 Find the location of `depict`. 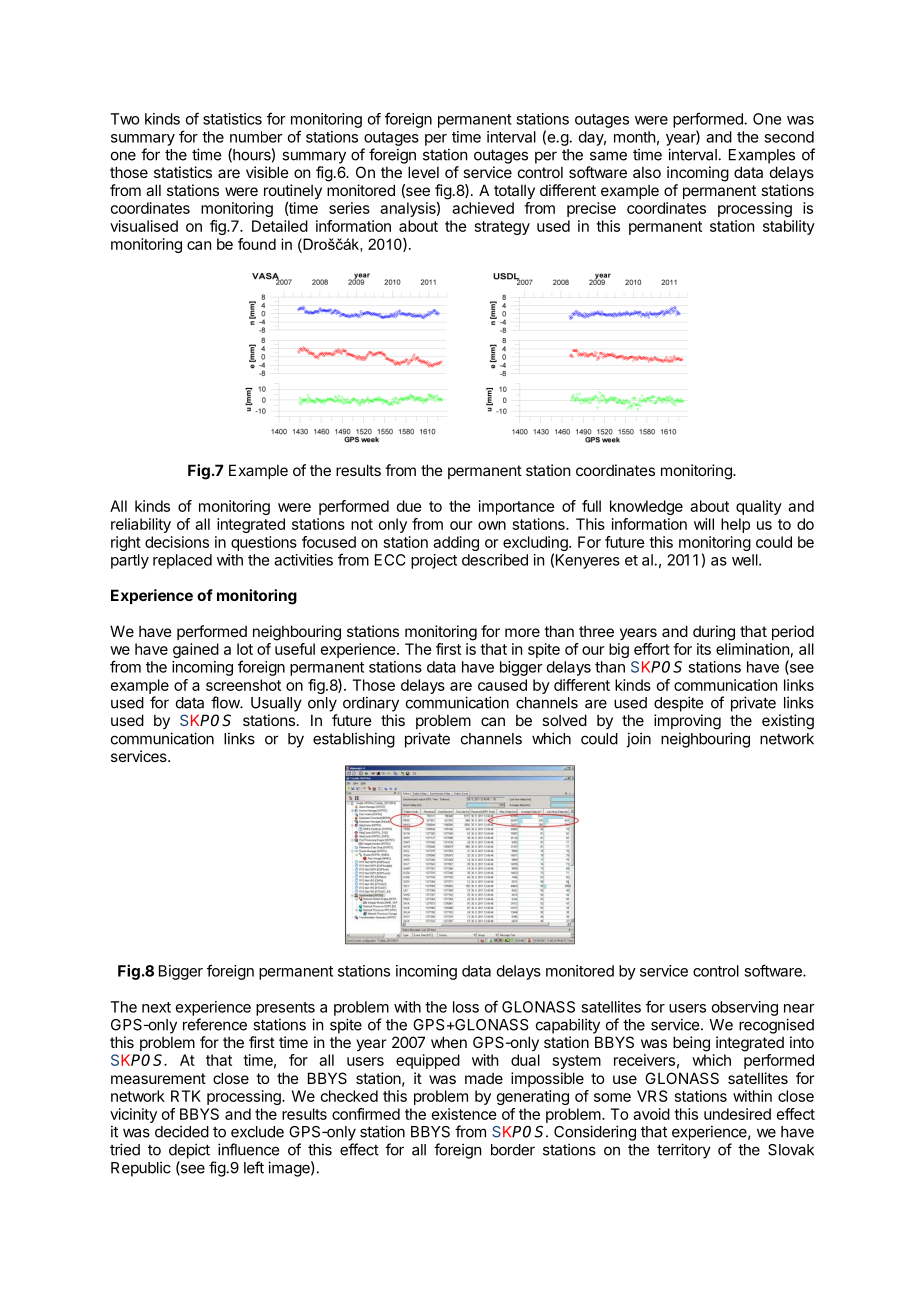

depict is located at coordinates (189, 1151).
